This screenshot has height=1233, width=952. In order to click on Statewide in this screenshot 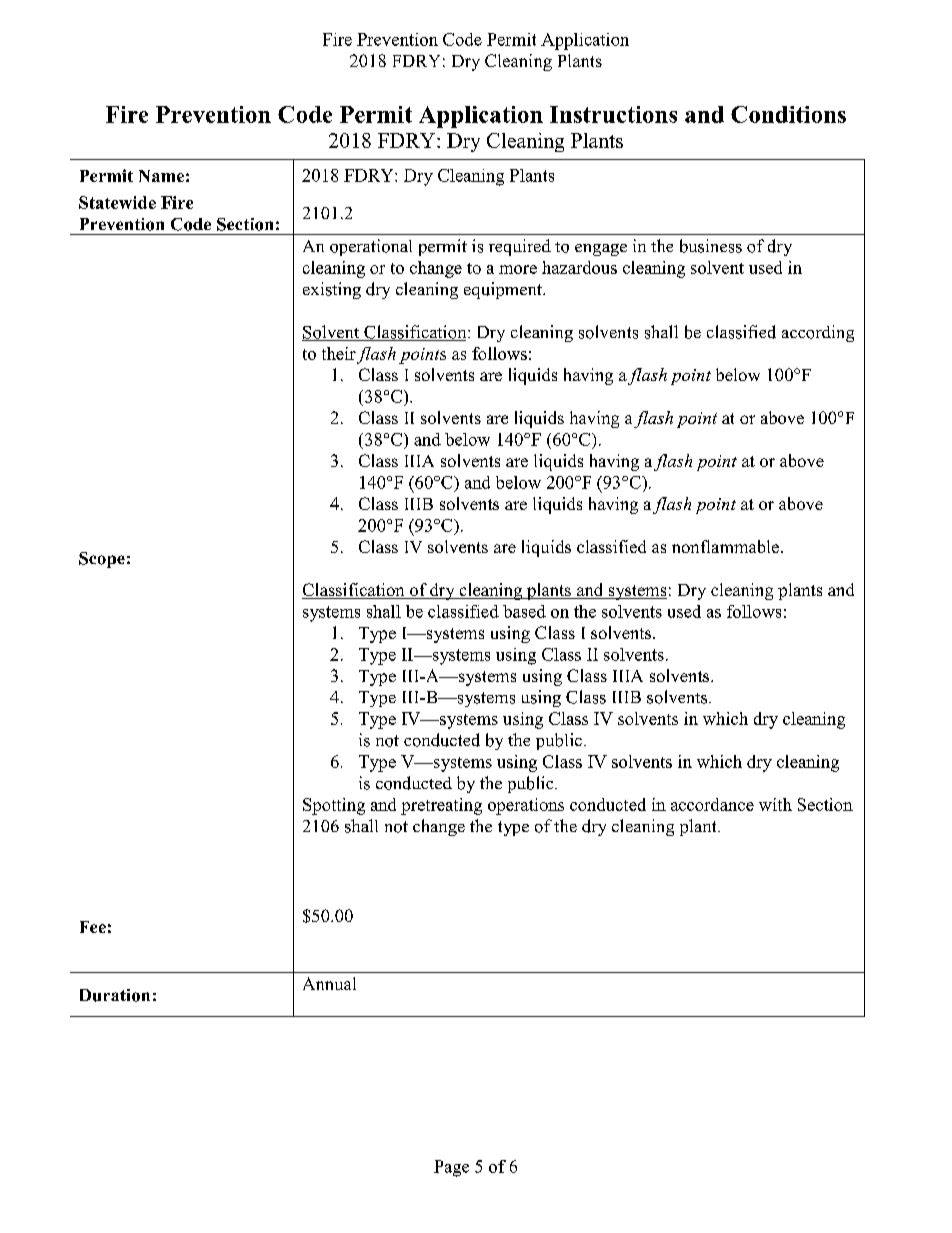, I will do `click(117, 202)`.
